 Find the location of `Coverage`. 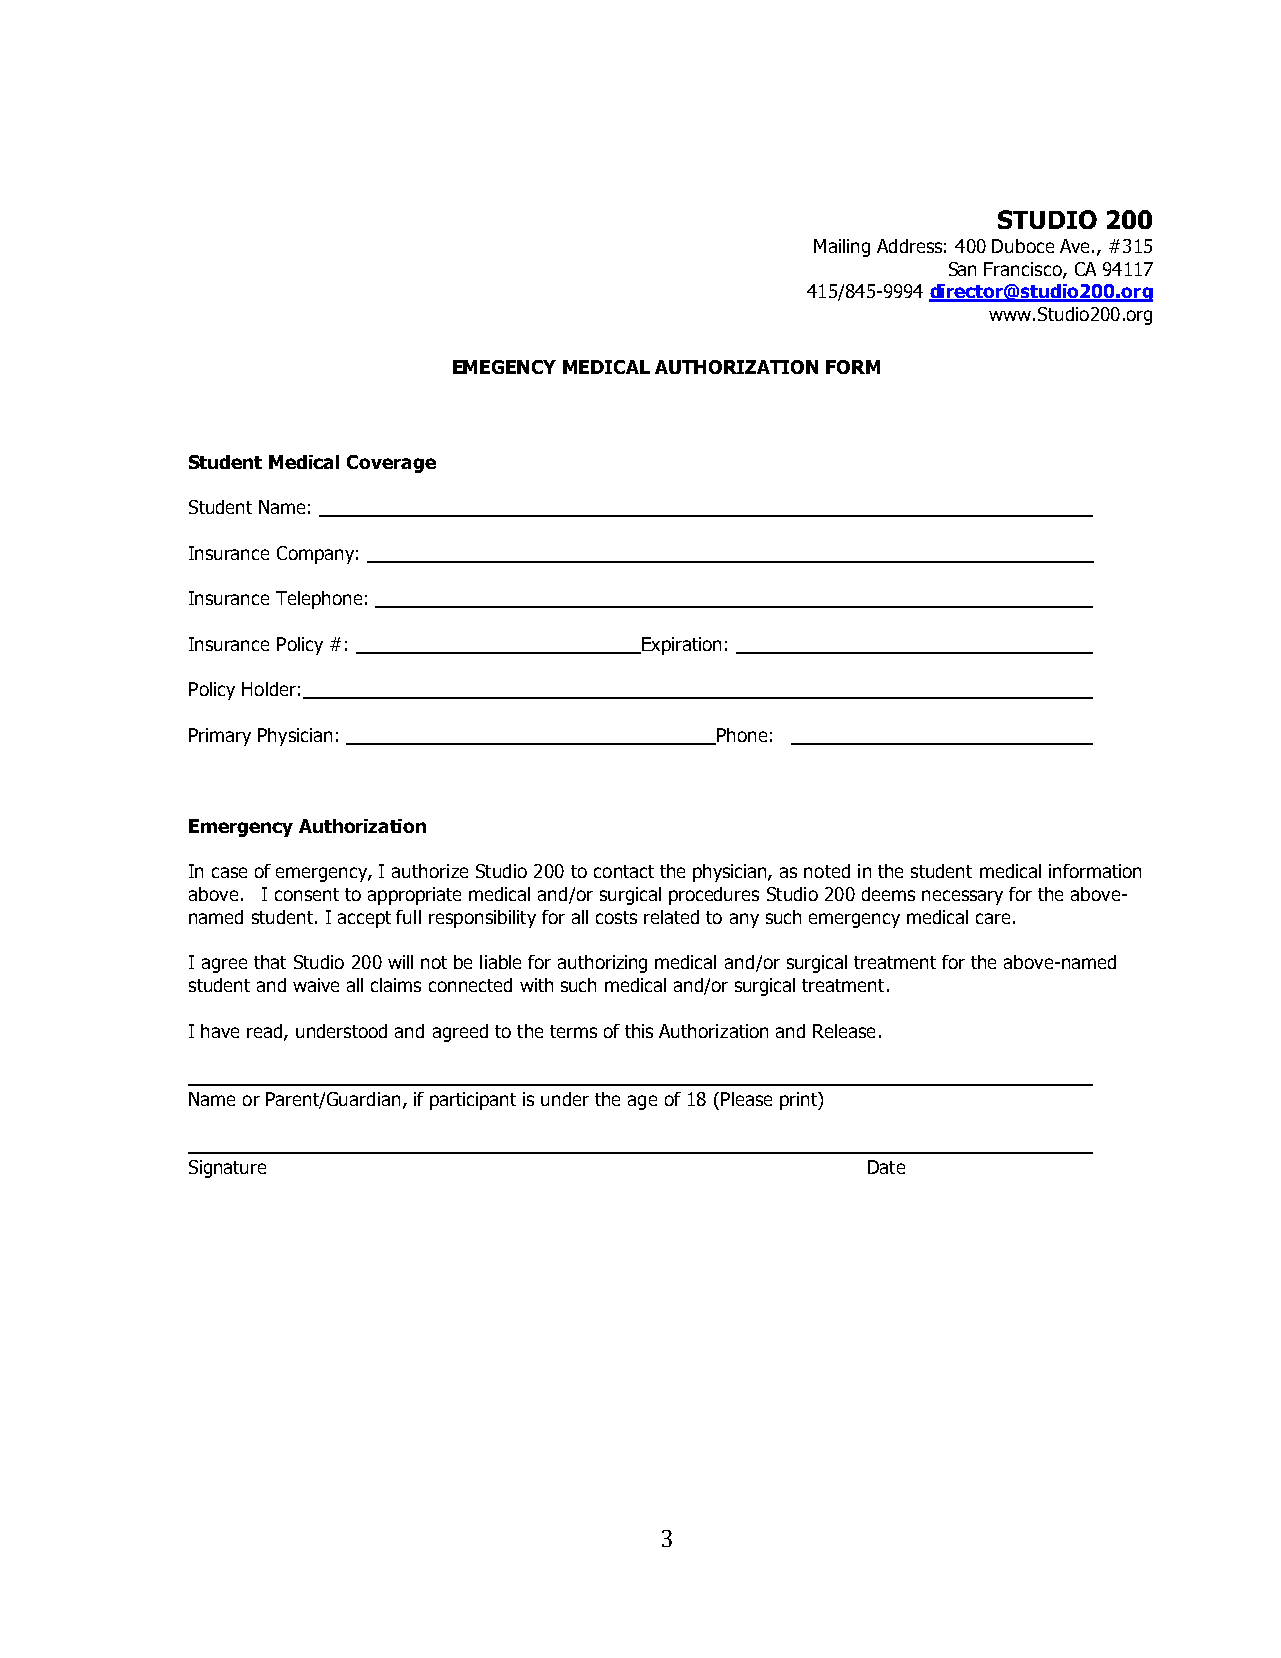

Coverage is located at coordinates (391, 464).
